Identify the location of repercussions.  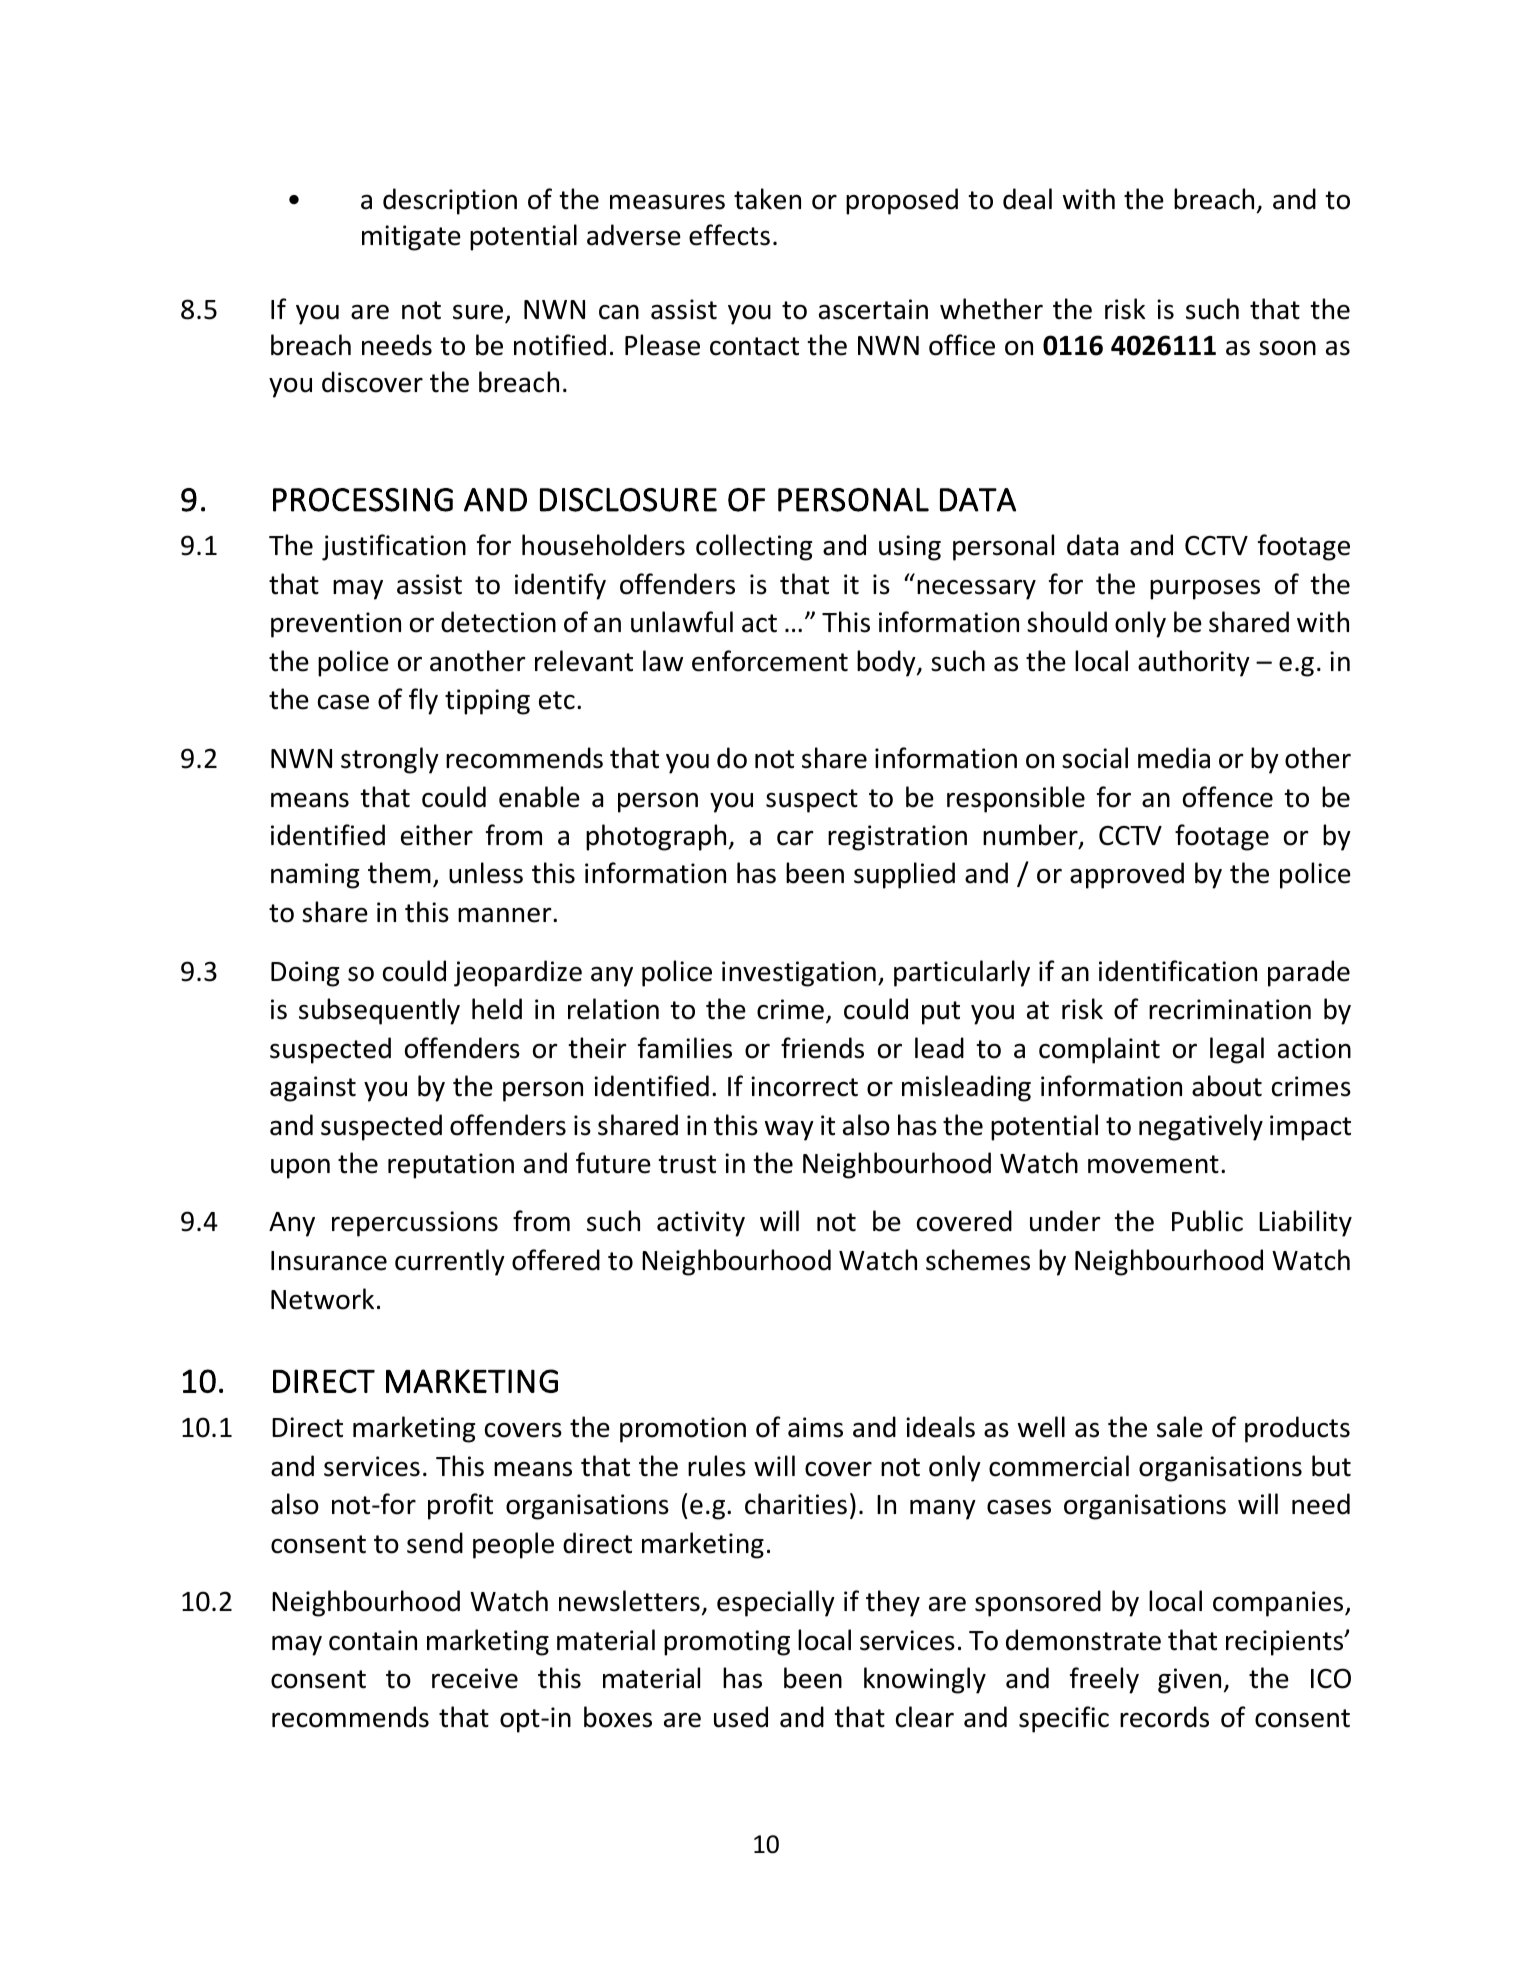
(415, 1224).
